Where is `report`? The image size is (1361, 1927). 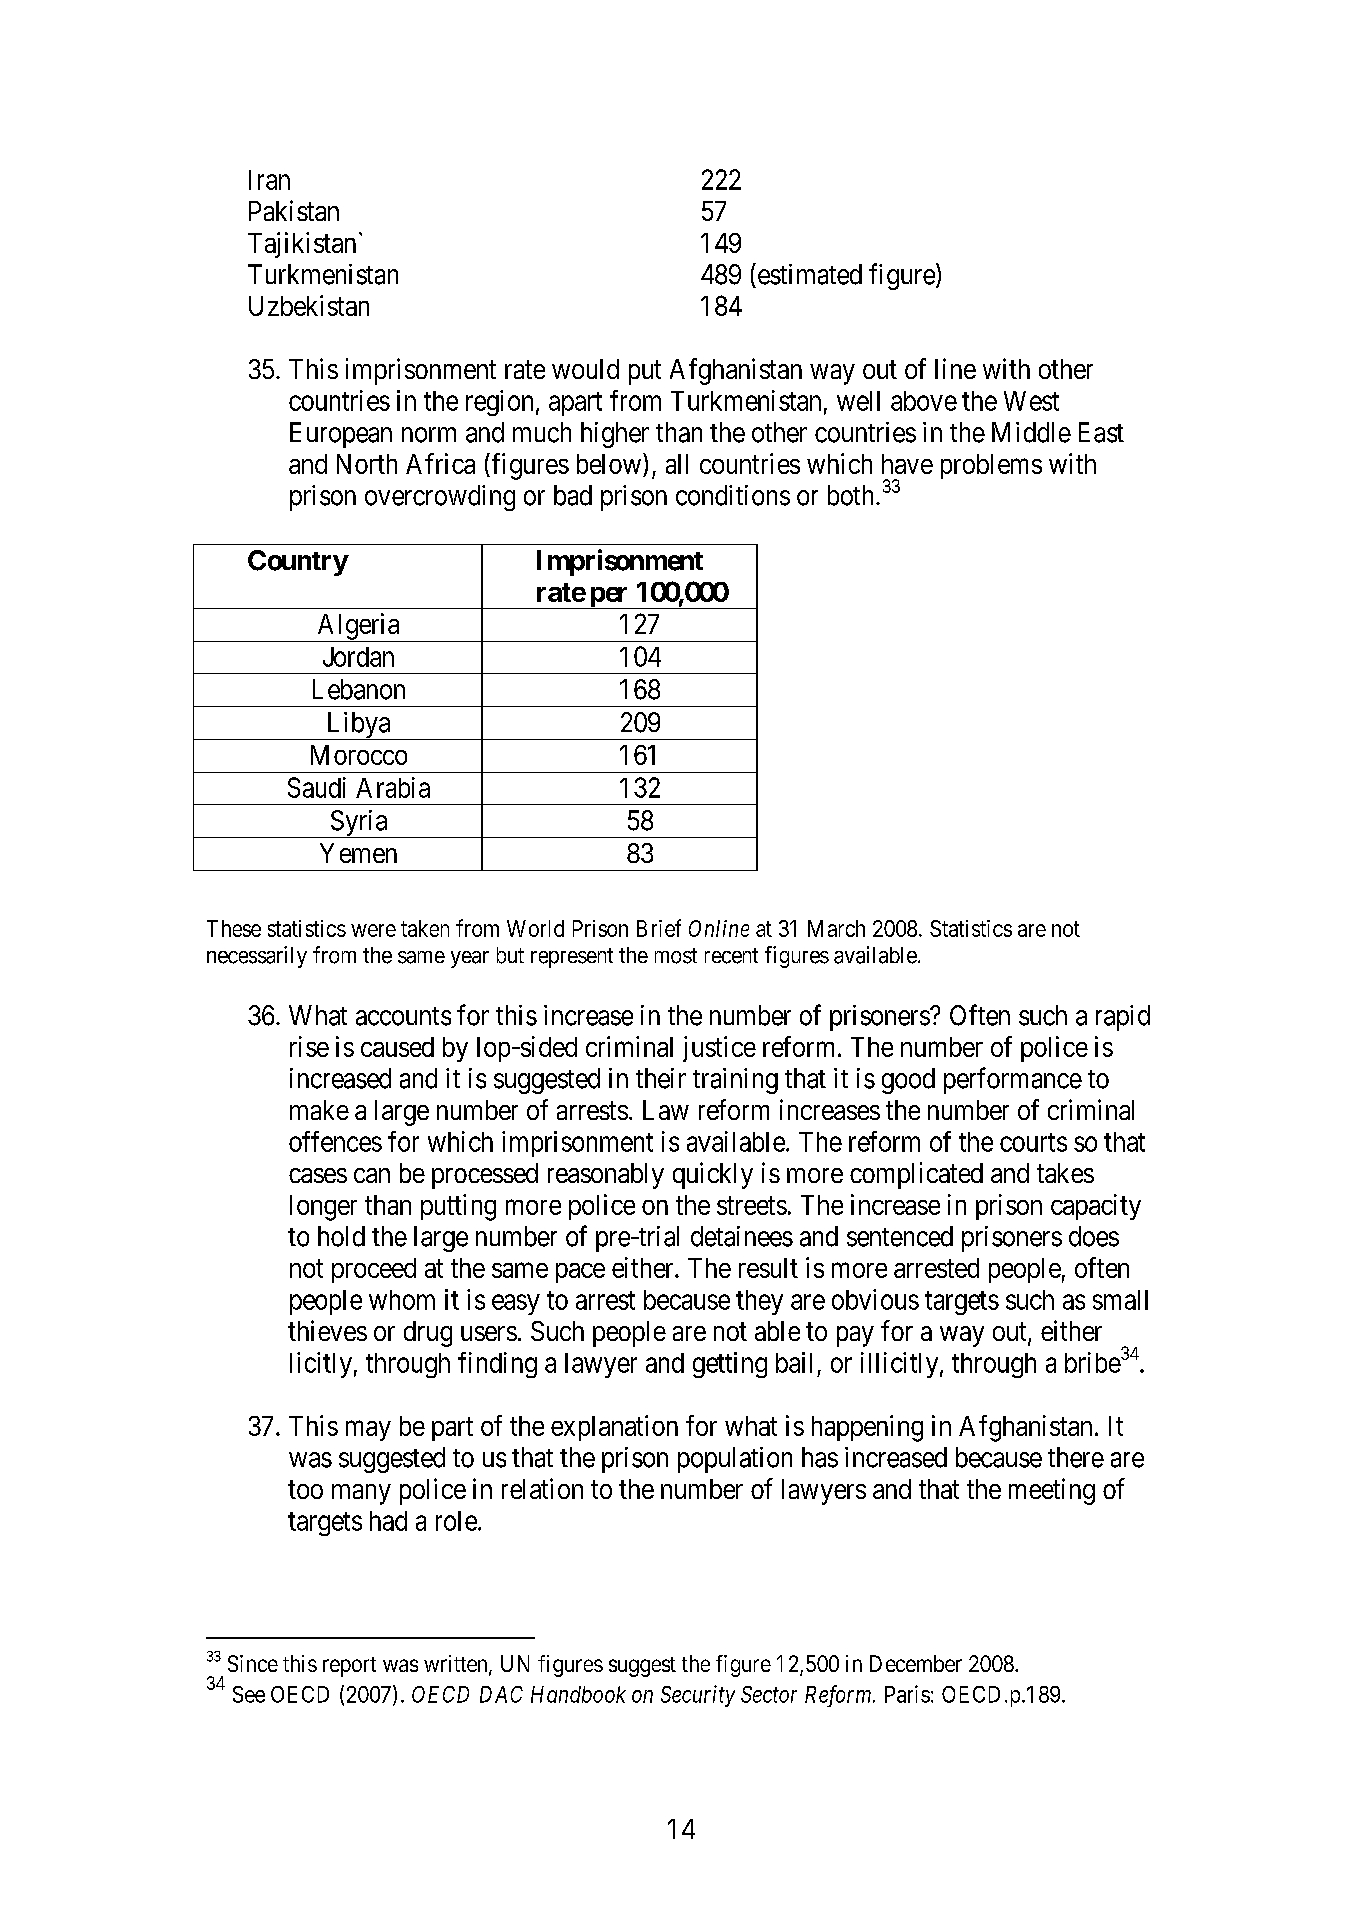 report is located at coordinates (349, 1667).
